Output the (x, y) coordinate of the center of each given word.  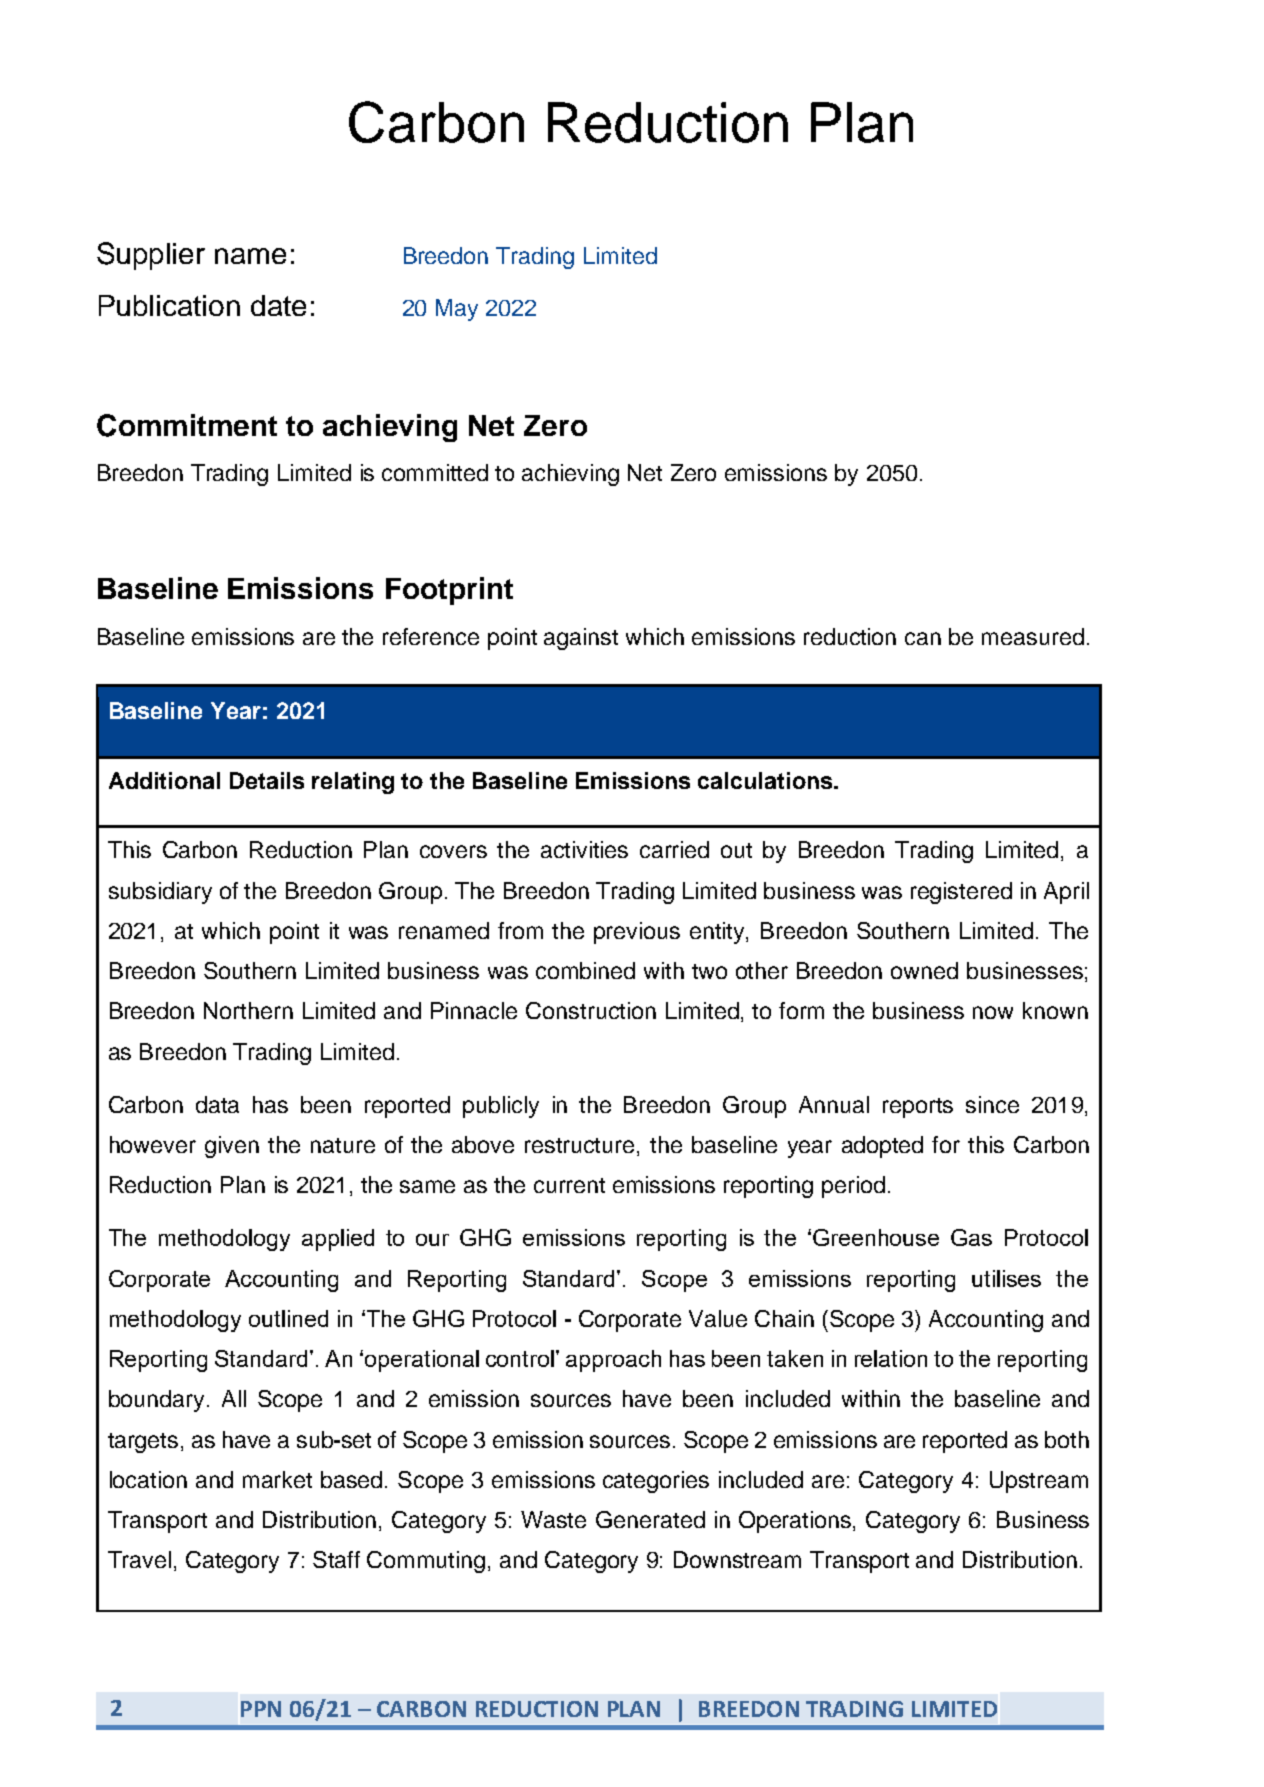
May (457, 310)
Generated (650, 1519)
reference (431, 636)
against (581, 639)
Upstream (1039, 1482)
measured (1033, 636)
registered (961, 893)
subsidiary (160, 893)
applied (338, 1240)
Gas (971, 1237)
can (923, 638)
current (569, 1185)
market (277, 1479)
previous (637, 933)
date (278, 305)
